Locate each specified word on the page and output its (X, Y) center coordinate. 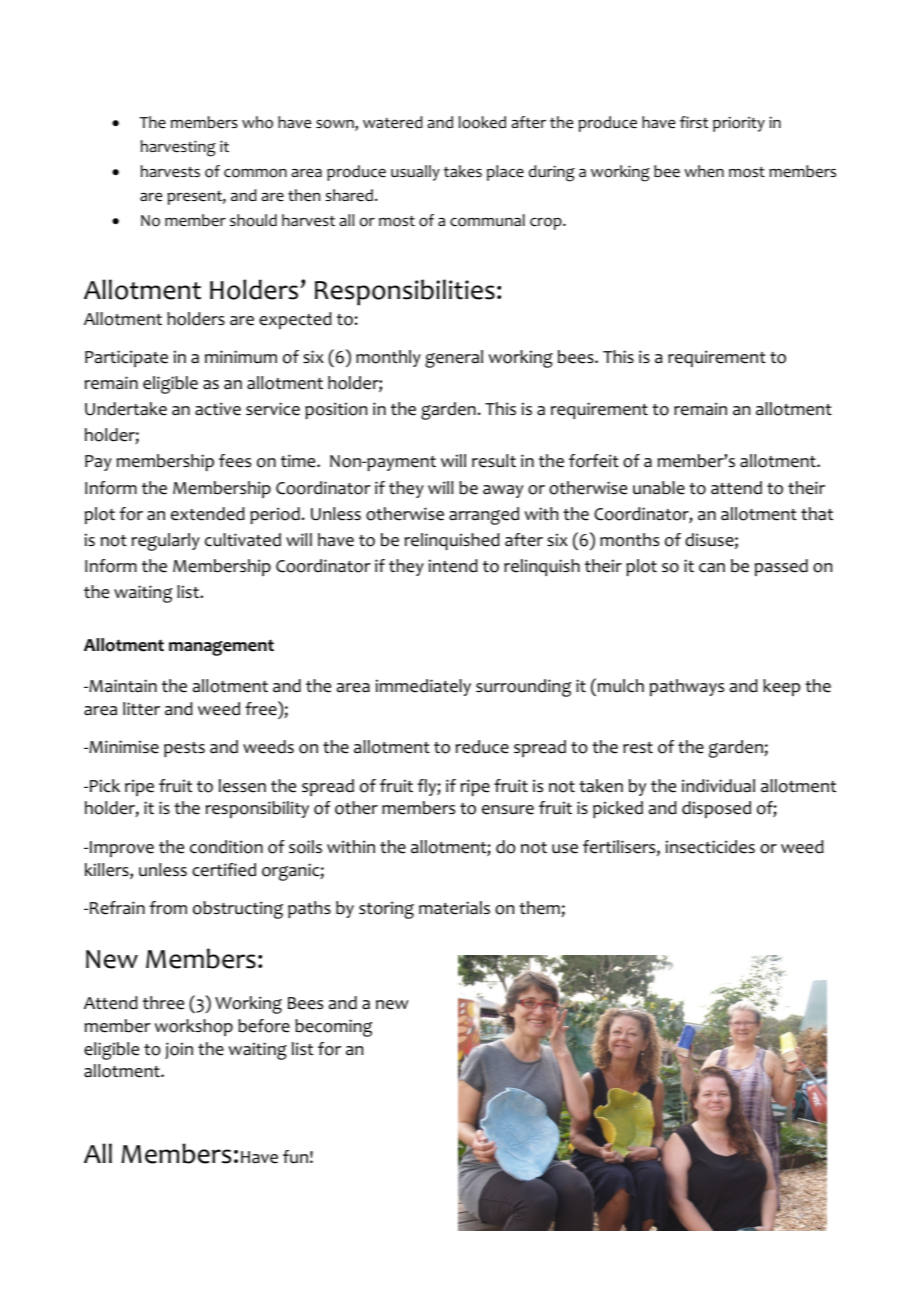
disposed (716, 809)
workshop (194, 1027)
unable (659, 488)
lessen (242, 786)
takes (463, 171)
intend (453, 566)
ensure (508, 810)
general (454, 359)
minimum (241, 357)
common (255, 173)
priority (739, 124)
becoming (333, 1028)
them (540, 909)
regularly (166, 542)
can (712, 568)
